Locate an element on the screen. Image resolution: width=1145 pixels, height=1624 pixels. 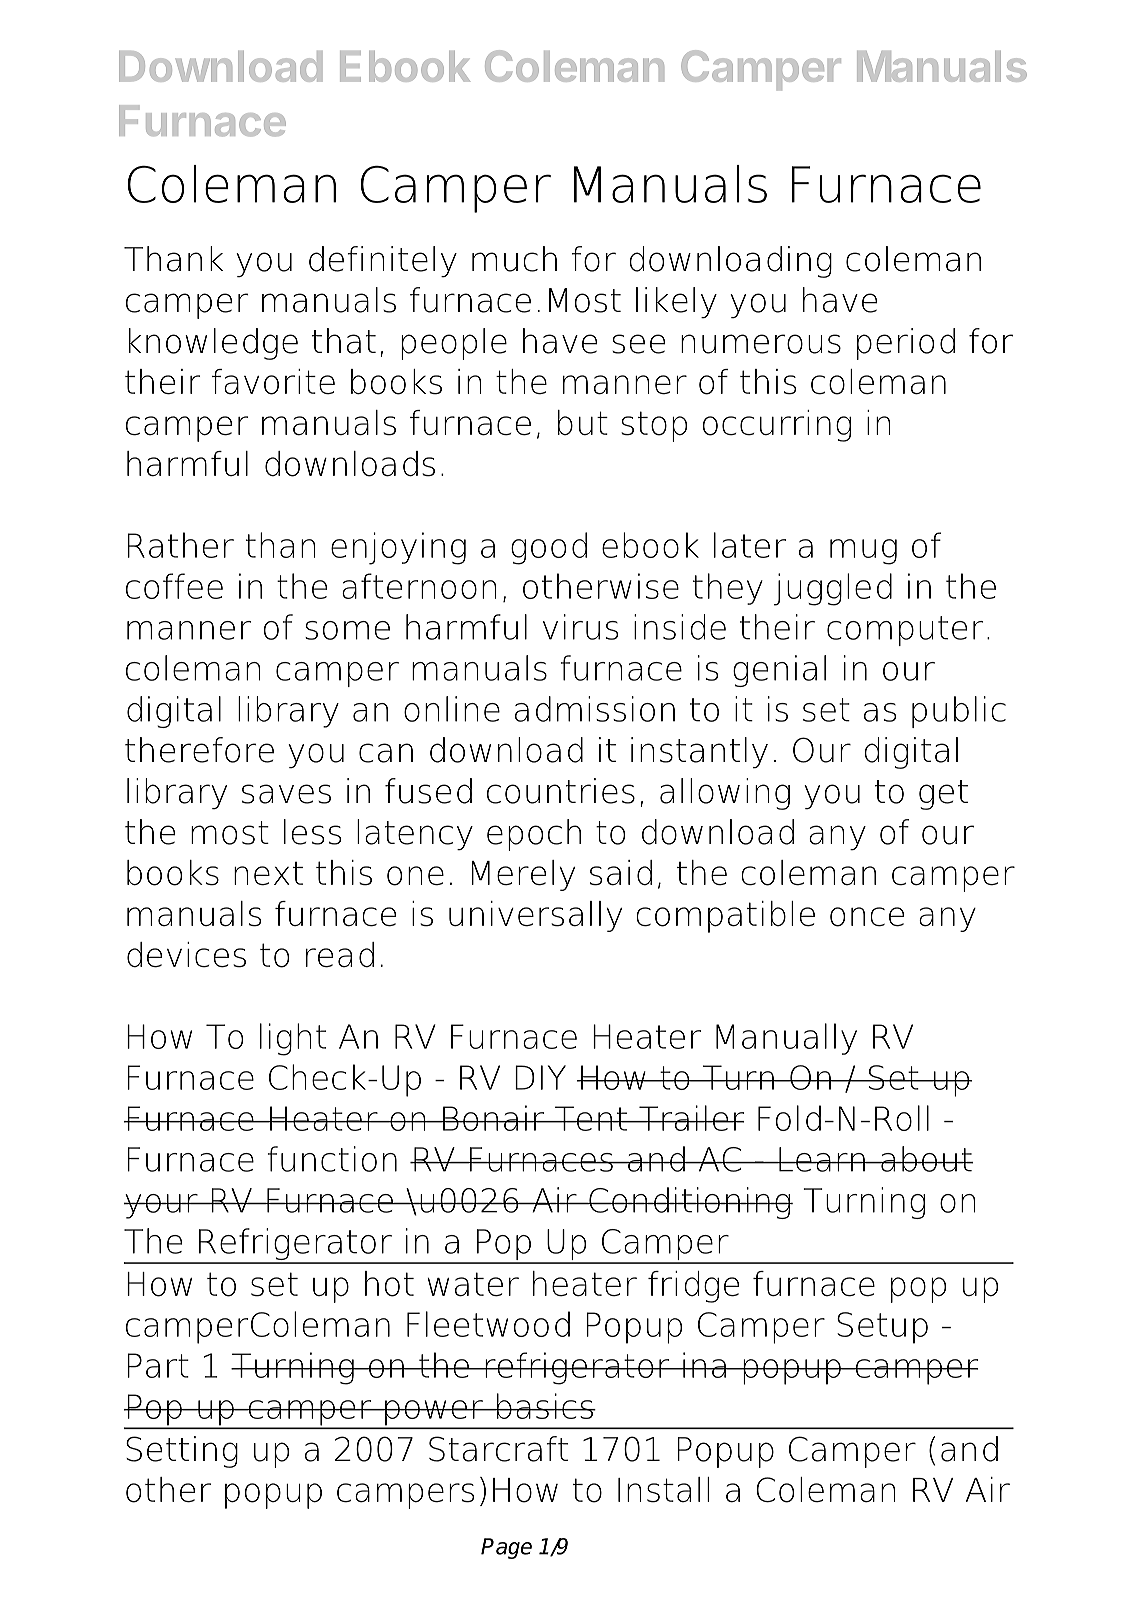
Page is located at coordinates (506, 1548).
